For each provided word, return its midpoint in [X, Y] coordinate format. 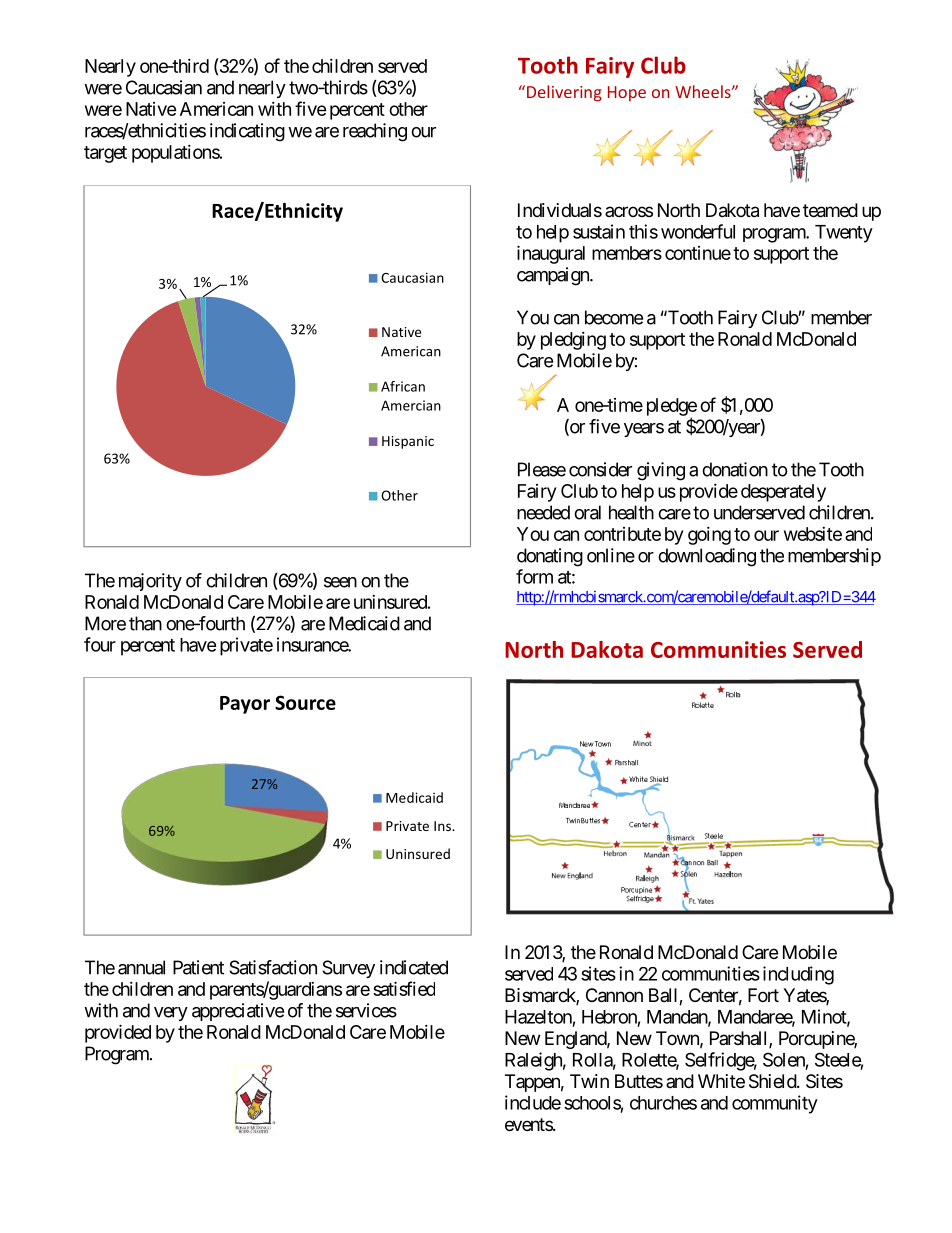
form [534, 576]
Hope [627, 93]
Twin [589, 1081]
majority [150, 582]
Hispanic [408, 442]
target [105, 154]
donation [735, 469]
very [171, 1014]
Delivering [564, 93]
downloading [707, 557]
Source [305, 702]
